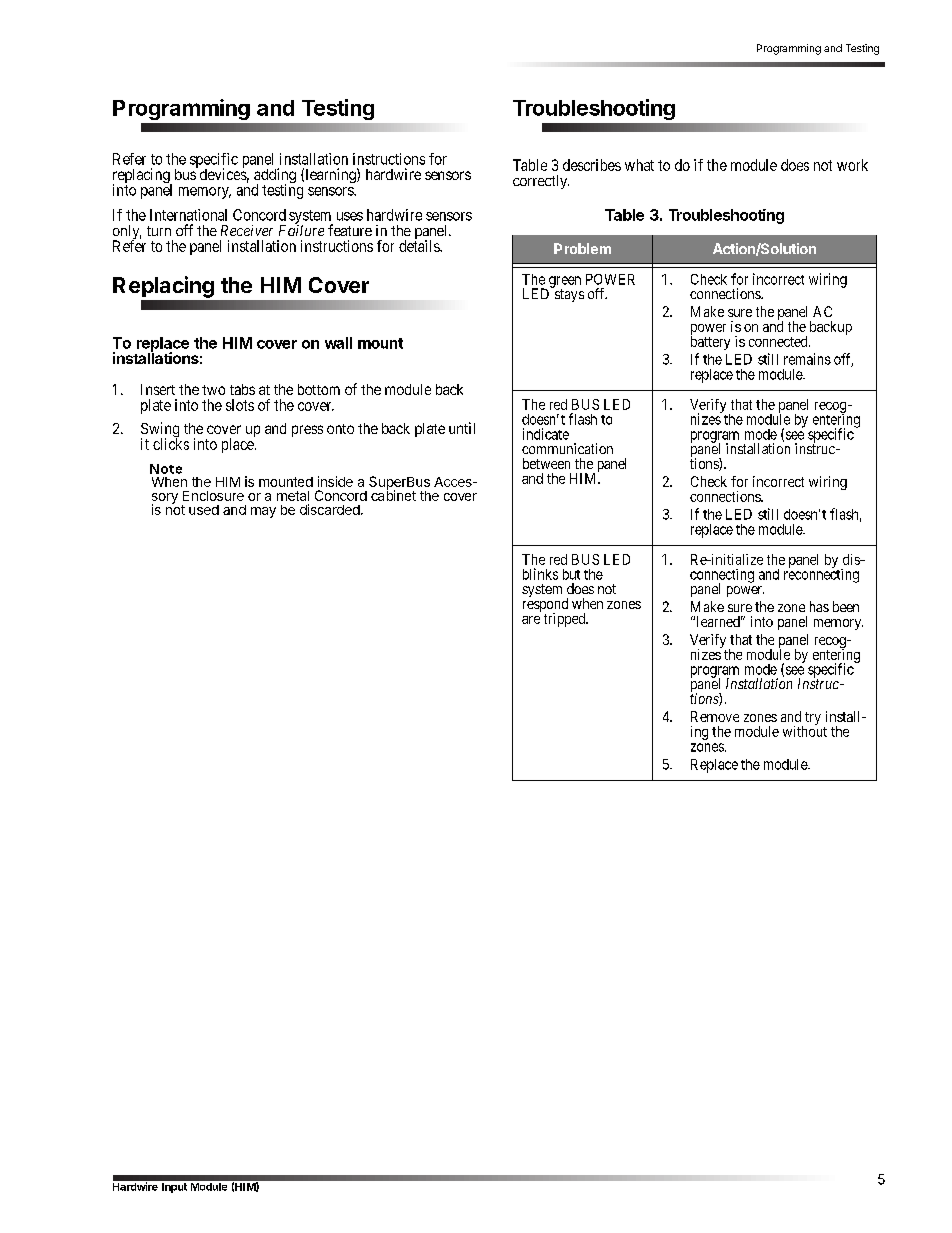  Describe the element at coordinates (541, 182) in the screenshot. I see `correctly` at that location.
